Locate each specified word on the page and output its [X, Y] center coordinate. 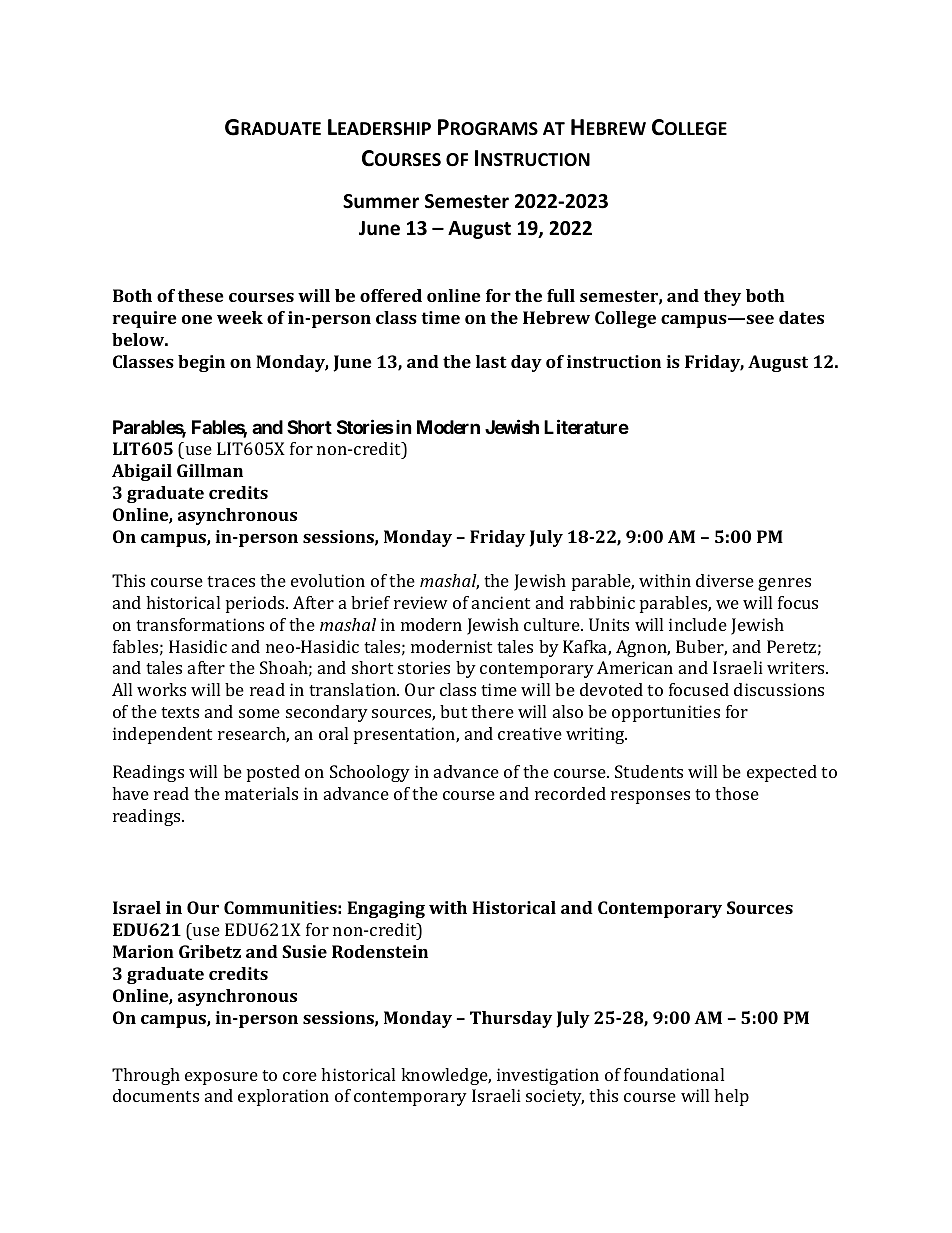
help [731, 1097]
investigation [548, 1076]
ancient [501, 602]
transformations [200, 624]
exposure [221, 1078]
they [722, 297]
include [698, 624]
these [201, 295]
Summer [381, 201]
